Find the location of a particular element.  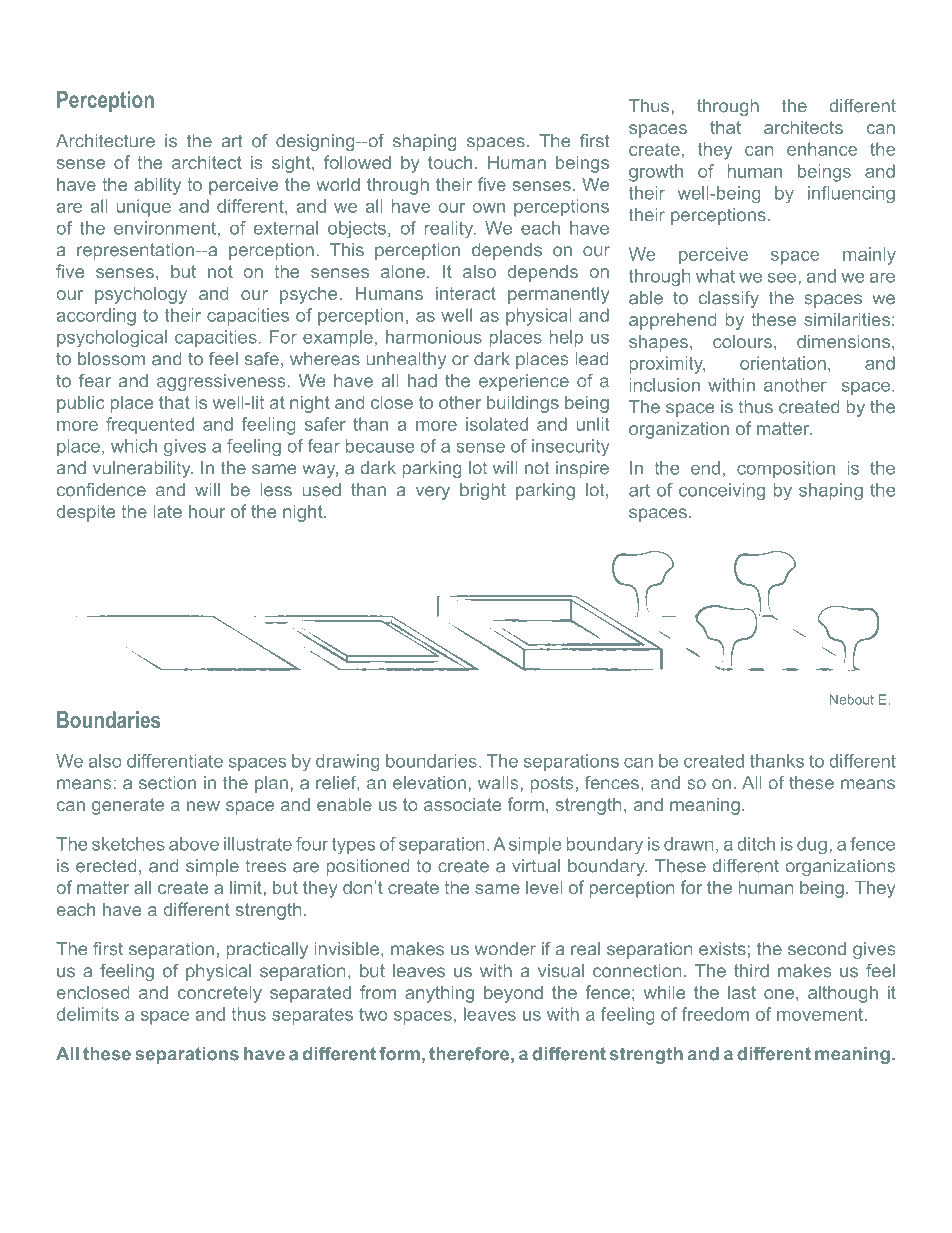

two is located at coordinates (373, 1014).
